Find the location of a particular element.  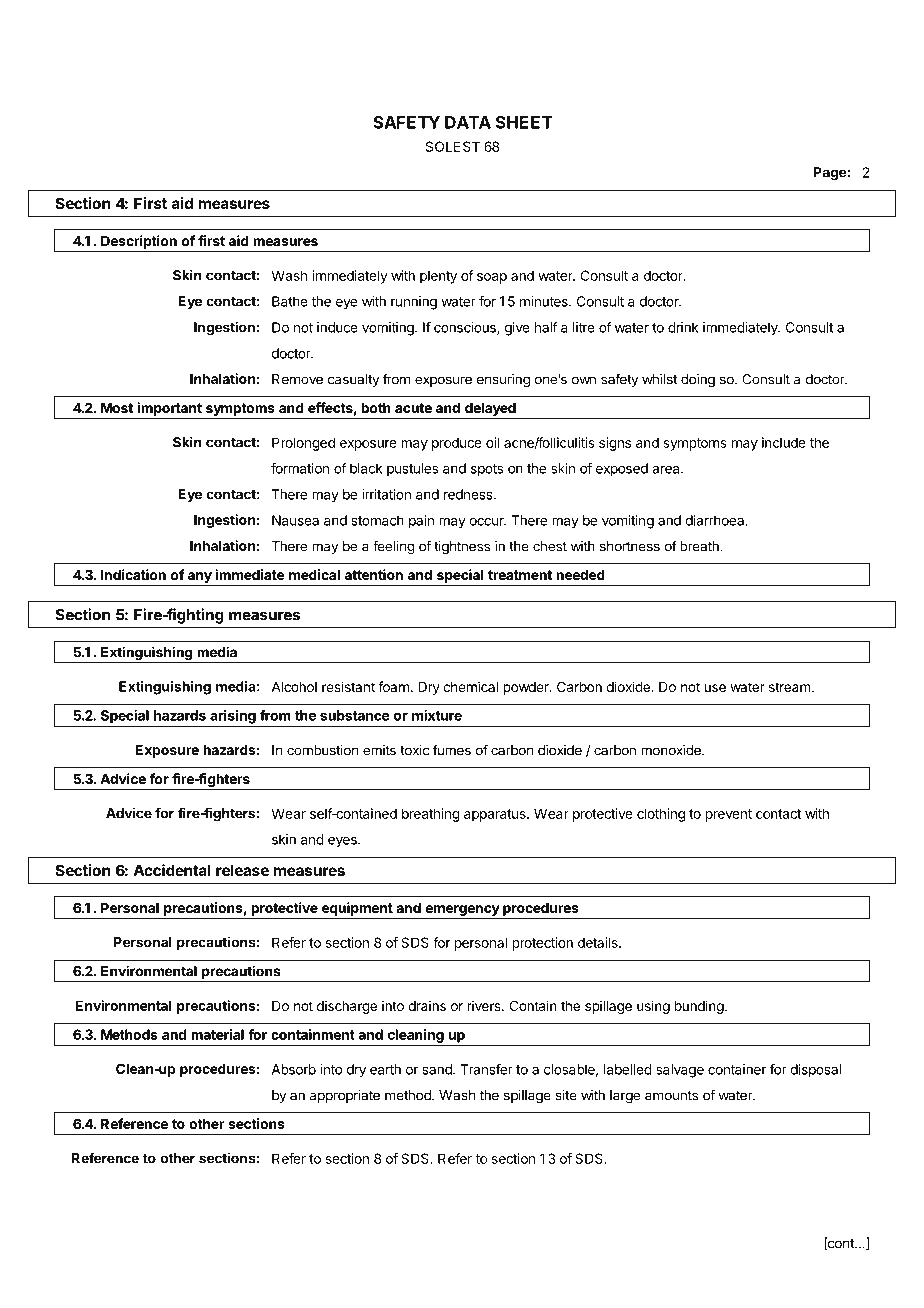

diarrhoea is located at coordinates (716, 520).
